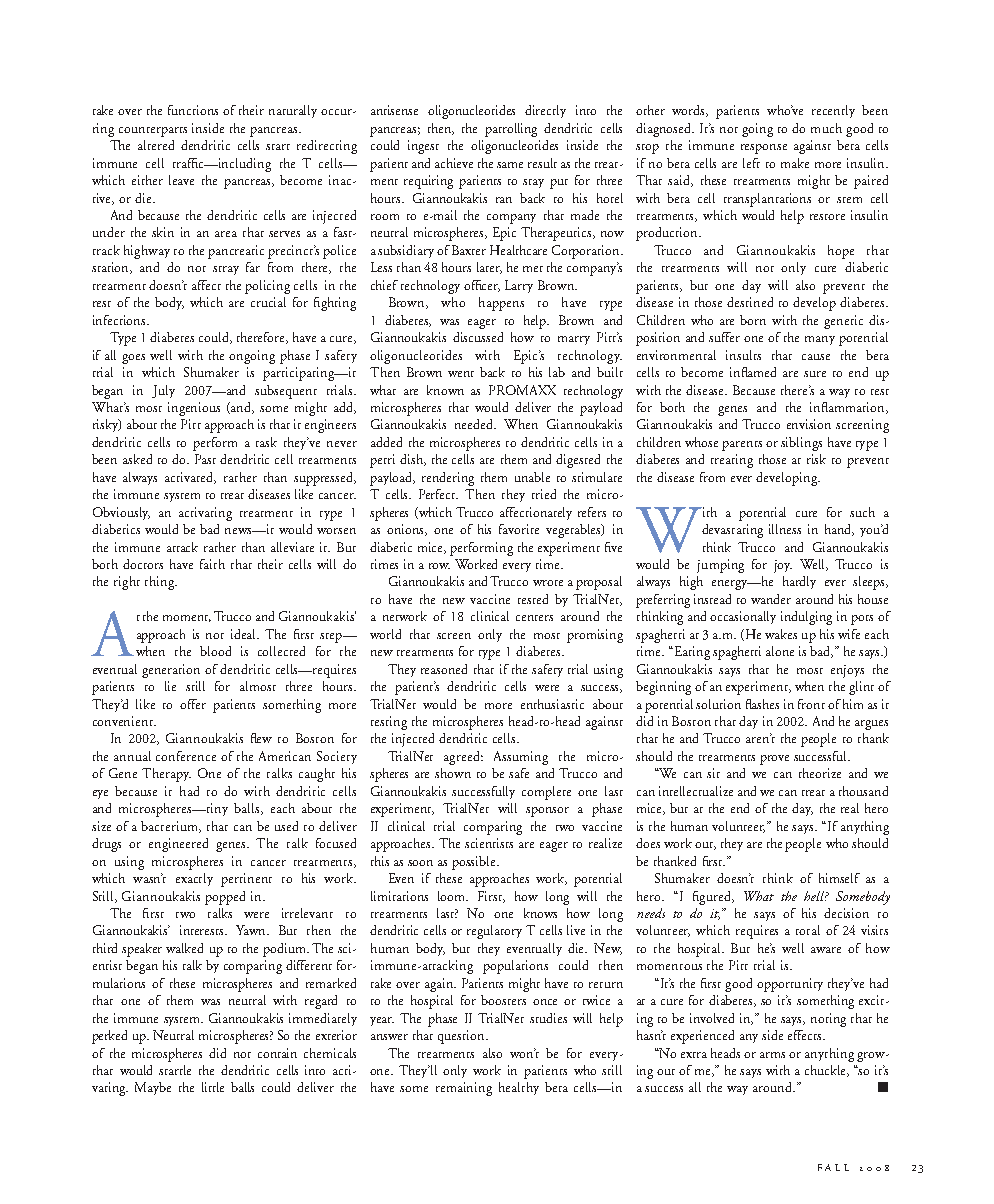 The width and height of the screenshot is (994, 1204). I want to click on theorize, so click(820, 773).
